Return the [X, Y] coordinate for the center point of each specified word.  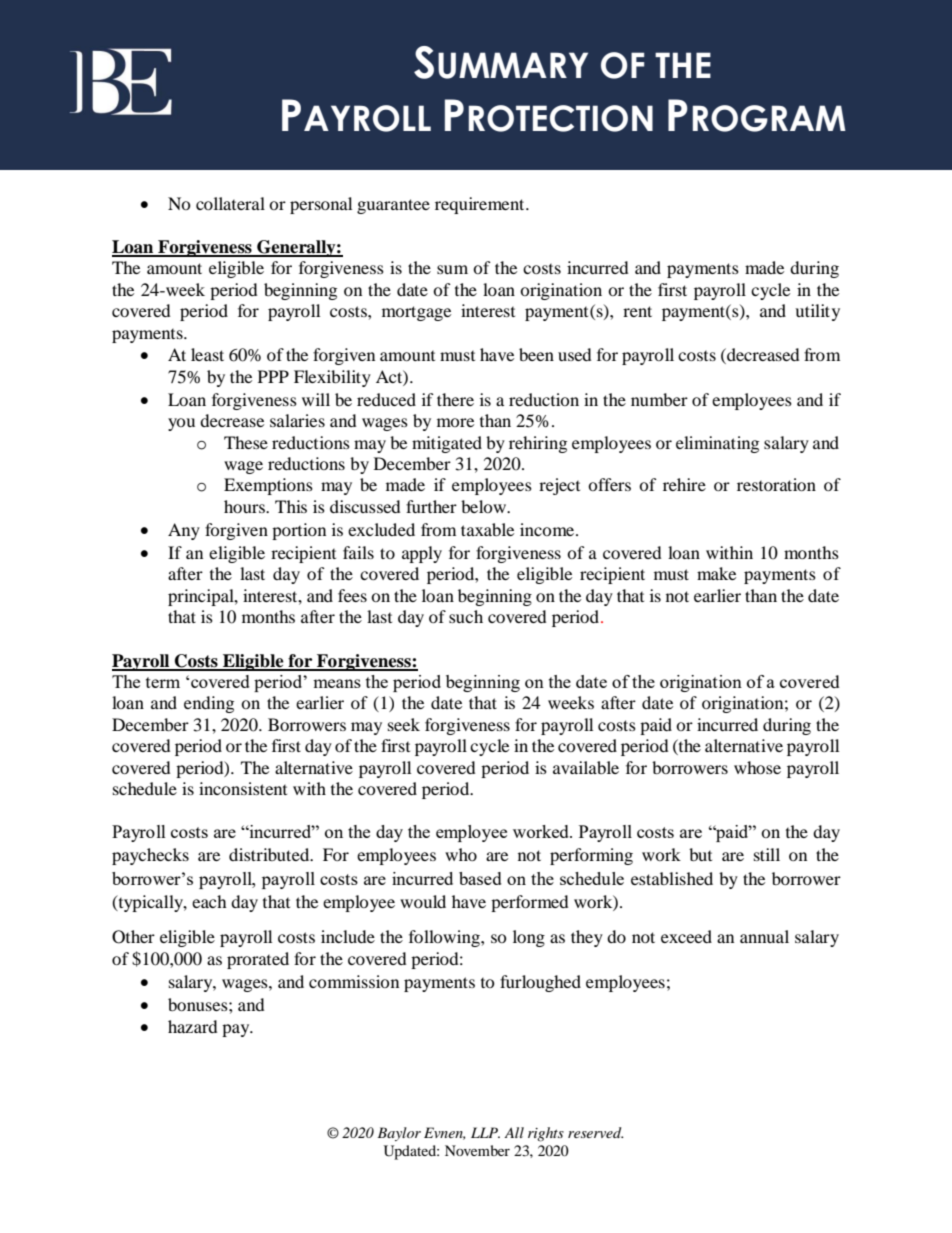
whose [757, 767]
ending [209, 704]
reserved [596, 1132]
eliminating [717, 444]
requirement [481, 205]
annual [764, 936]
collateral [230, 203]
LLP [485, 1132]
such [466, 616]
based [480, 878]
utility [817, 312]
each [209, 901]
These [246, 442]
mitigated [447, 444]
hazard [193, 1026]
